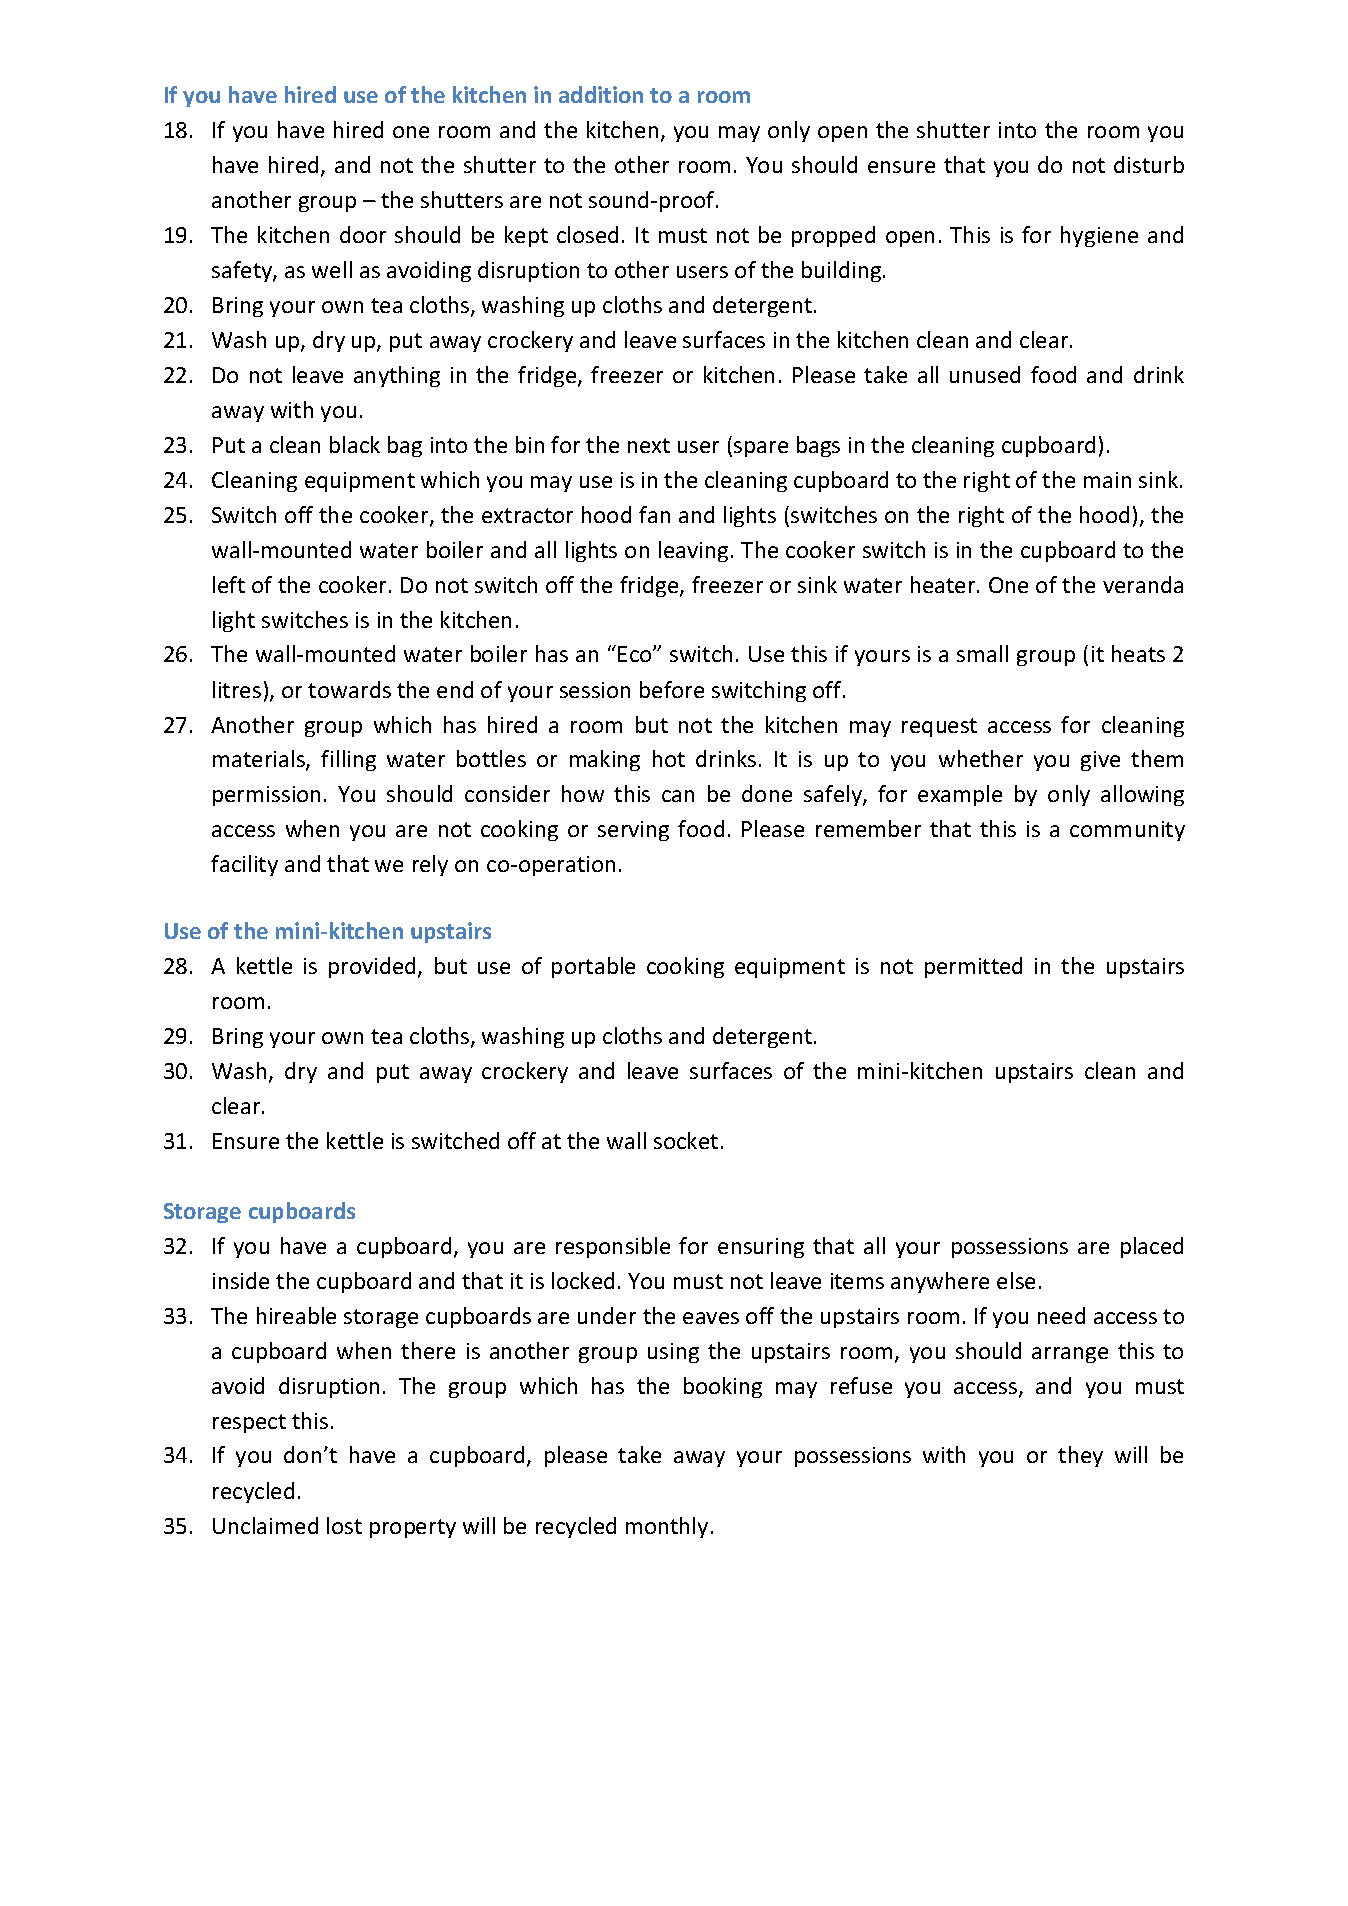 The width and height of the document is (1348, 1906). What do you see at coordinates (348, 760) in the document?
I see `filling` at bounding box center [348, 760].
